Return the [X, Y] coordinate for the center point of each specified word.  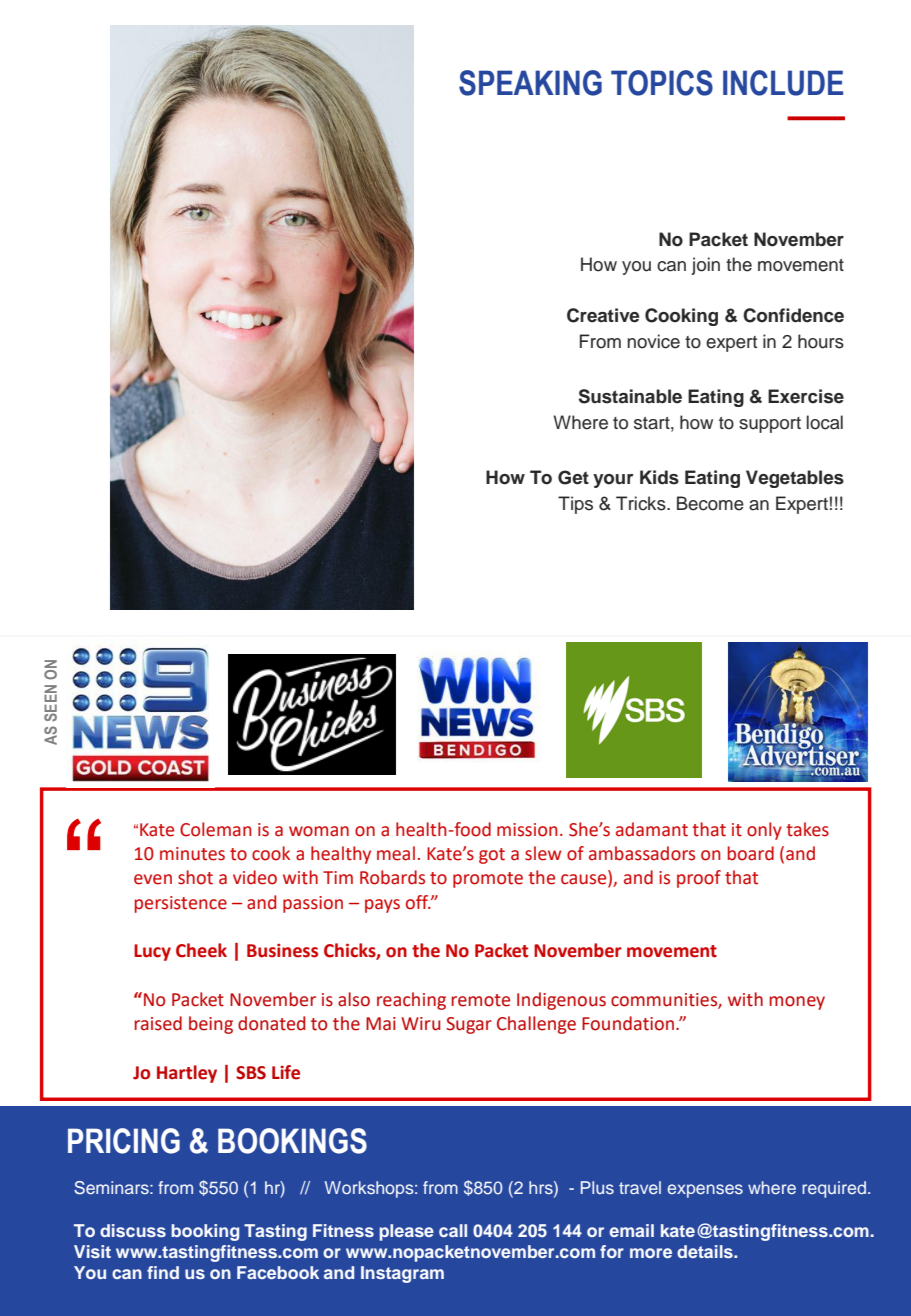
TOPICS [662, 83]
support [770, 425]
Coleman [216, 829]
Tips [575, 505]
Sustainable [630, 396]
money [797, 1003]
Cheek [201, 950]
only [764, 831]
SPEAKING [530, 83]
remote [481, 1000]
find [163, 1272]
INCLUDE [783, 83]
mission [527, 830]
